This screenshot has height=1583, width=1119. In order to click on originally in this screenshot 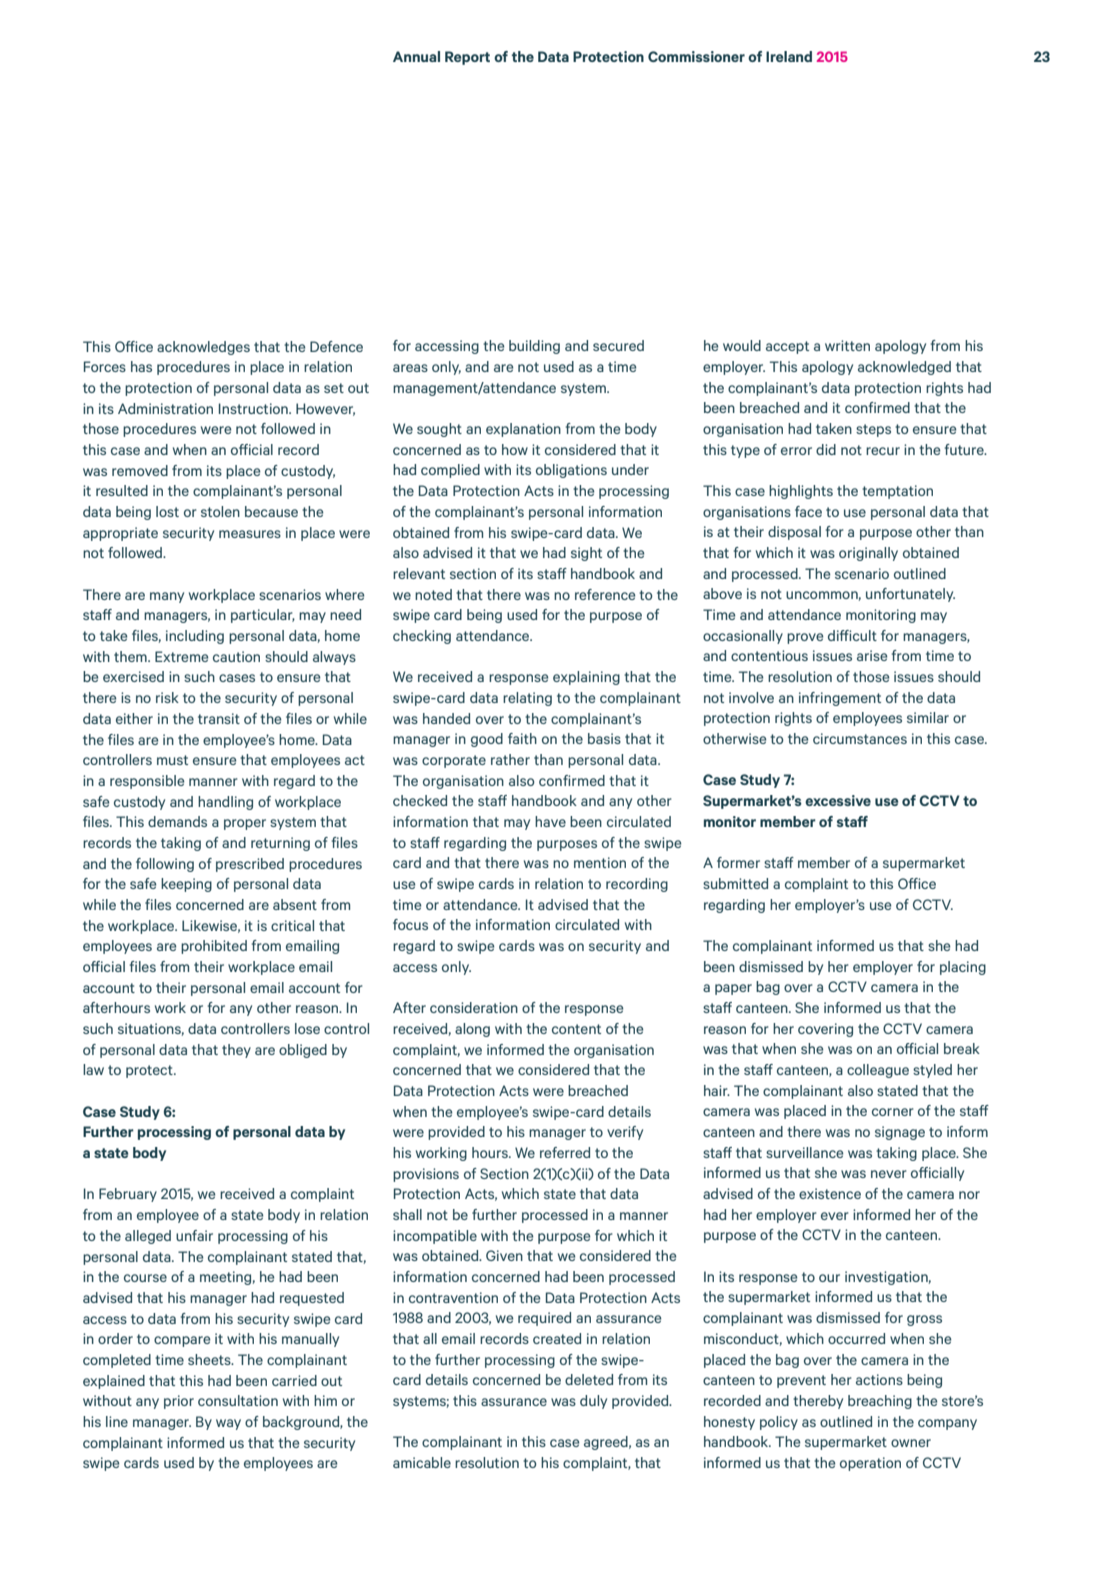, I will do `click(868, 554)`.
